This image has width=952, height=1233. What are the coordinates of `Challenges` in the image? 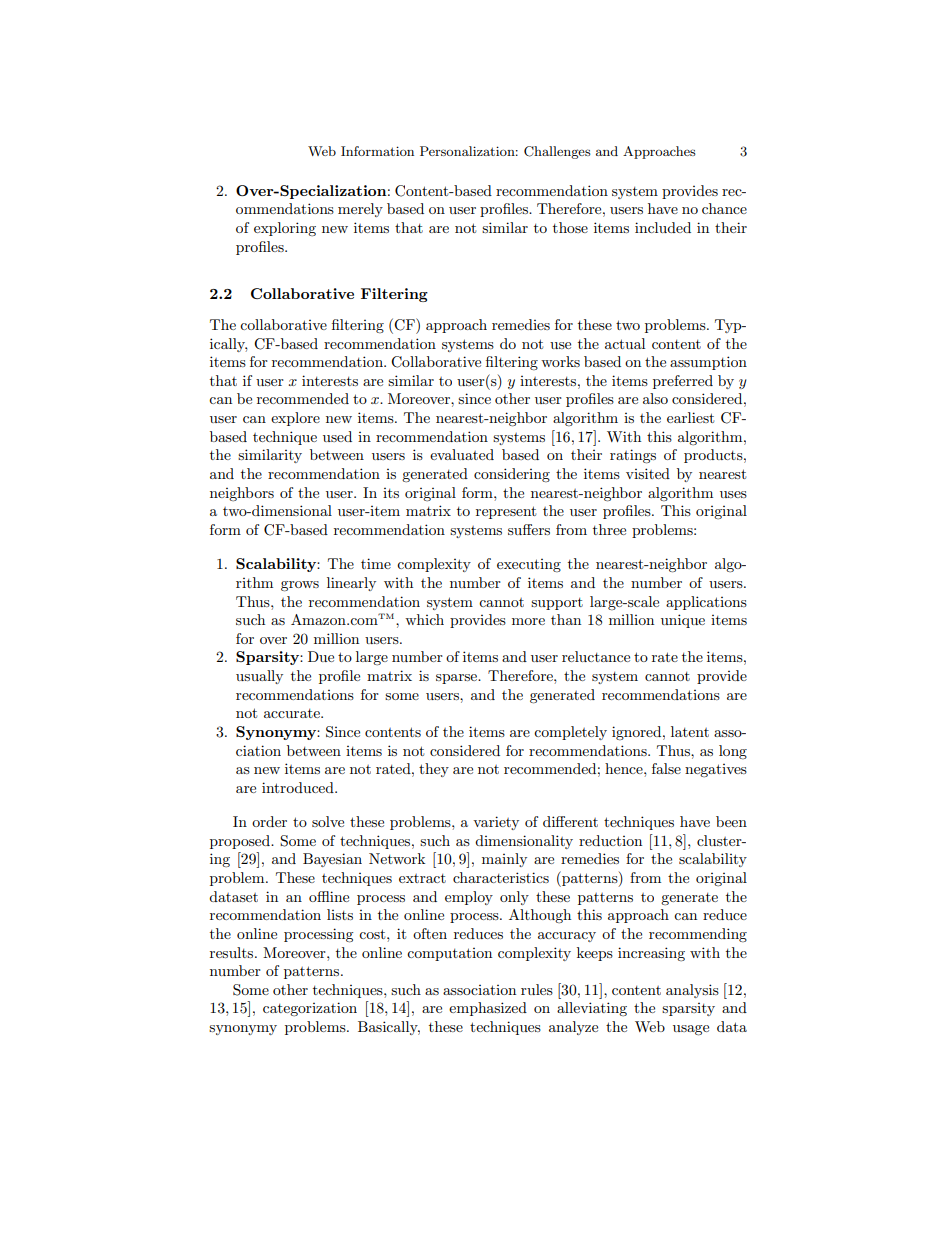 It's located at (557, 152).
